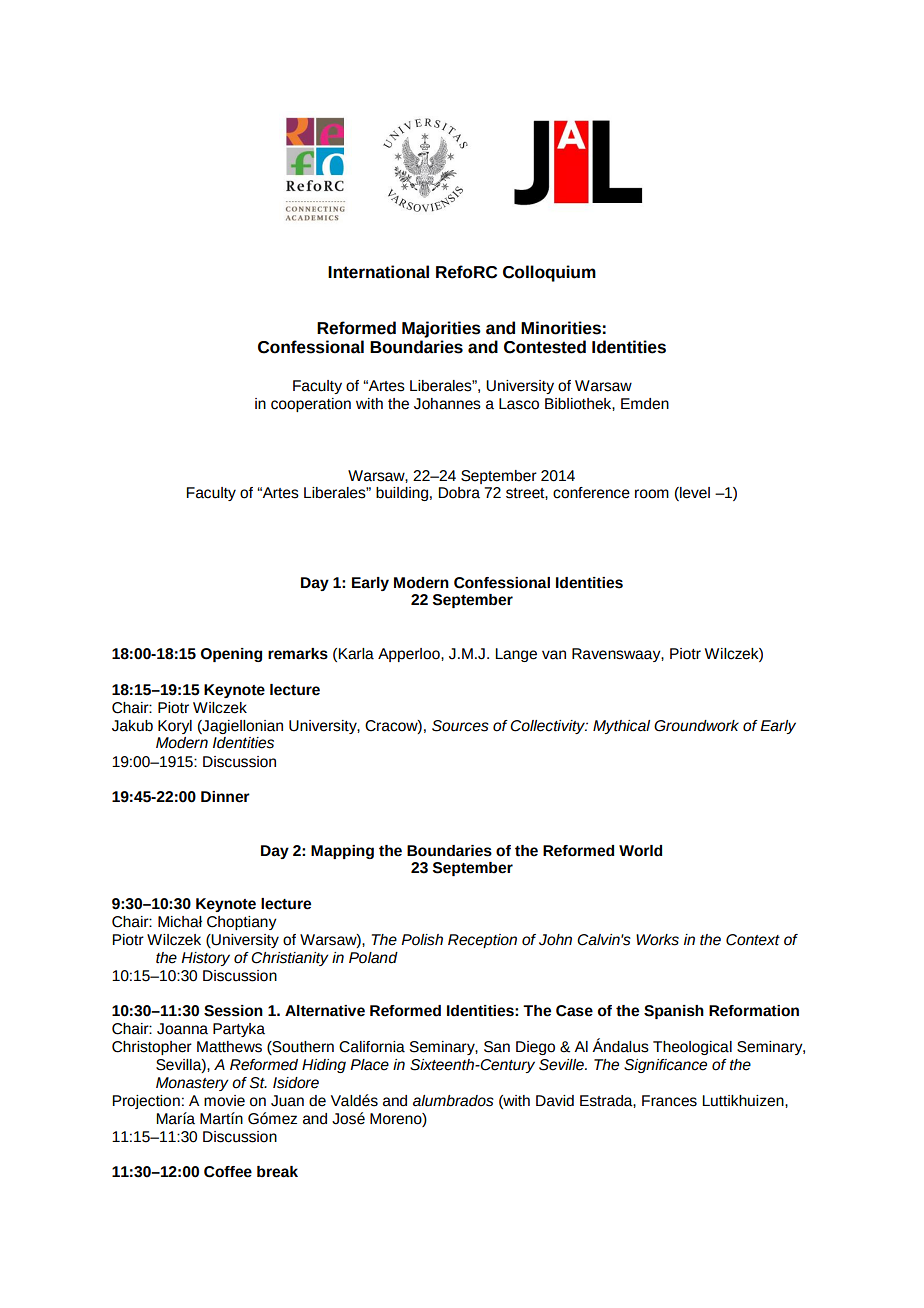 The width and height of the screenshot is (924, 1308). I want to click on Minorities, so click(561, 328).
